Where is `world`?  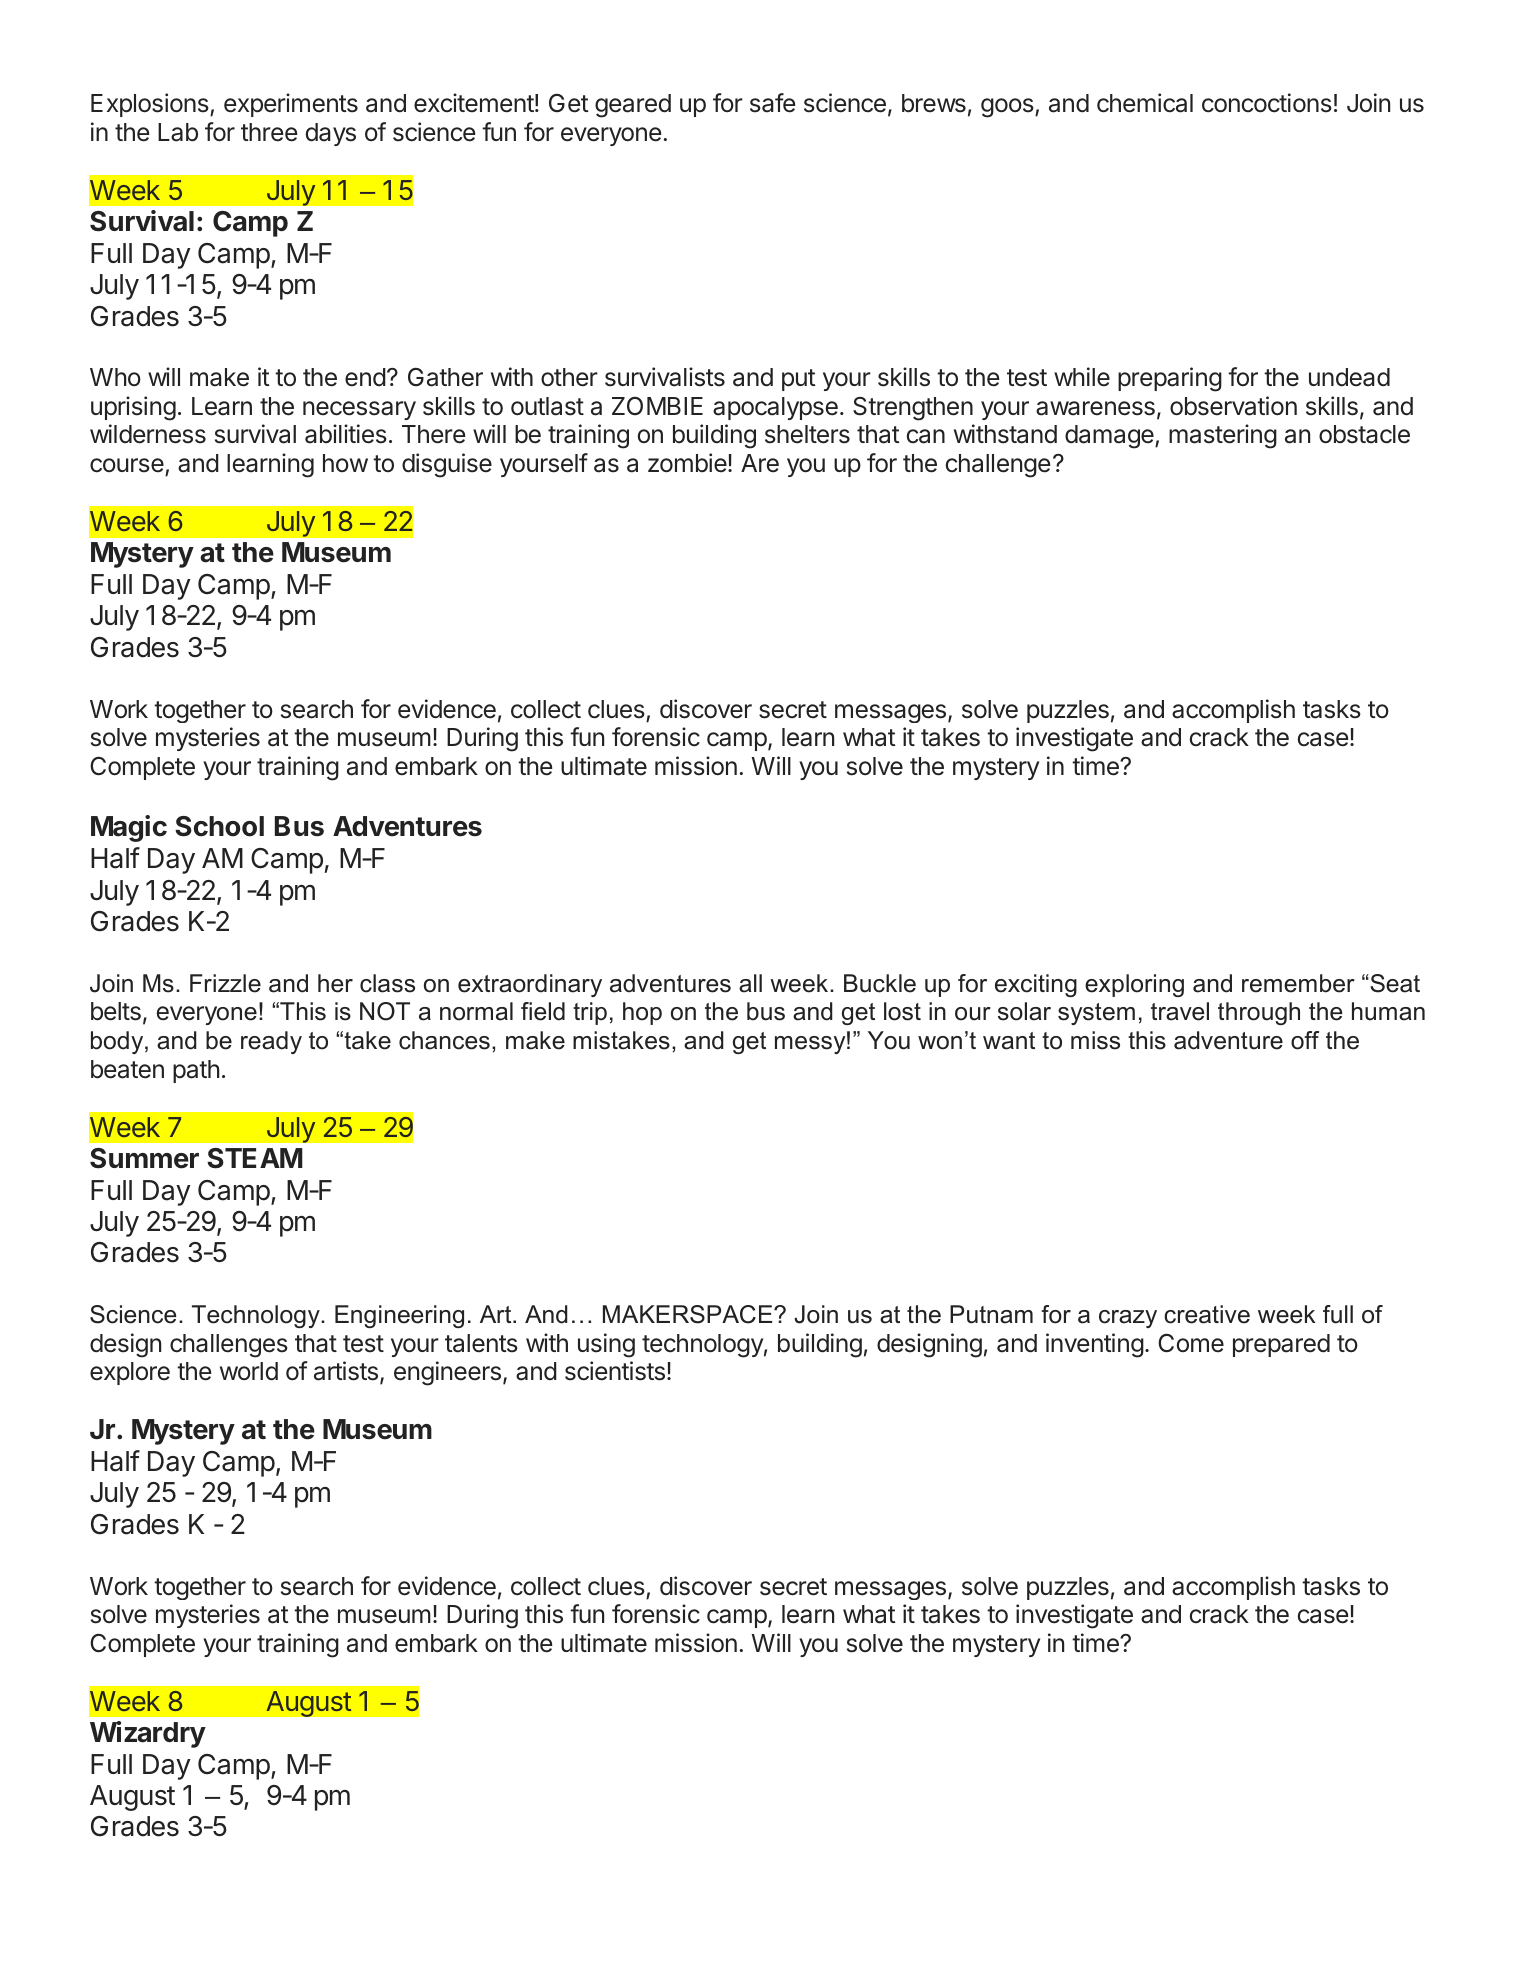
world is located at coordinates (249, 1371).
